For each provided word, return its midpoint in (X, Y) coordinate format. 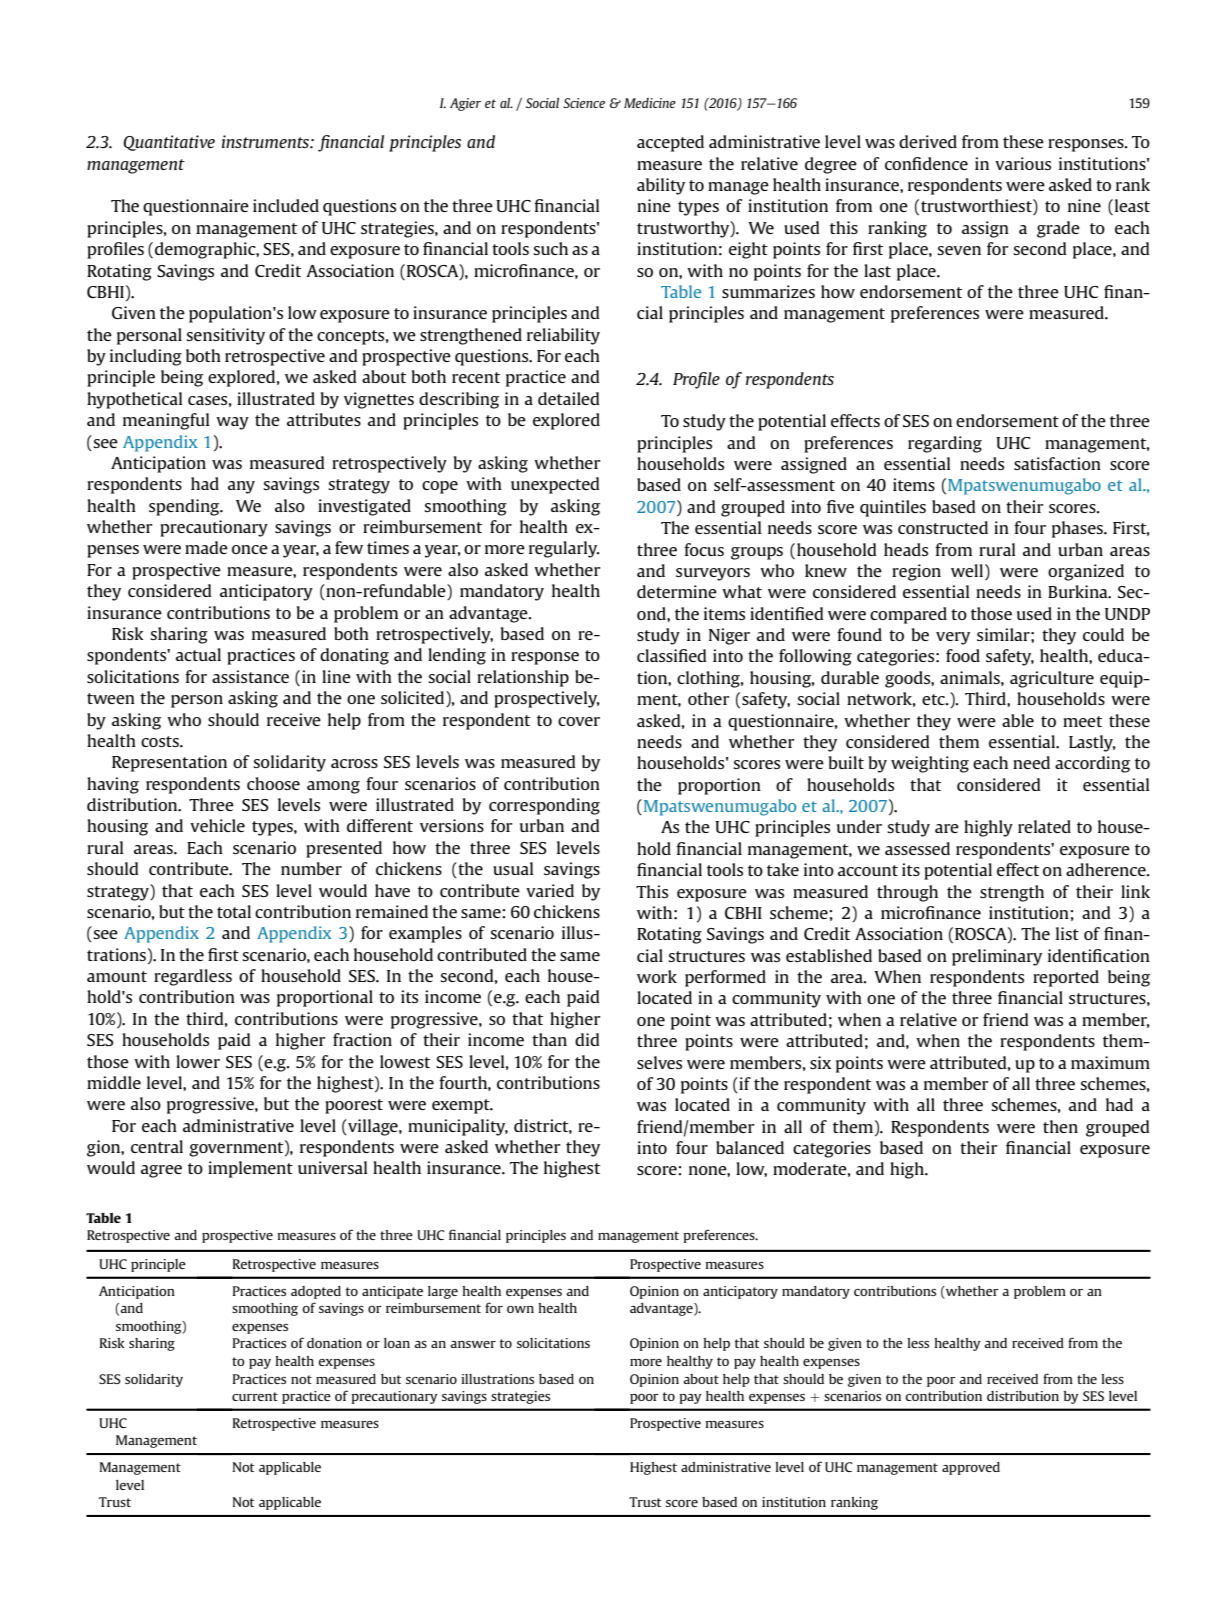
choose (273, 783)
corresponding (544, 806)
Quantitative (169, 143)
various (1023, 163)
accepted (670, 143)
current (255, 1396)
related (1044, 826)
